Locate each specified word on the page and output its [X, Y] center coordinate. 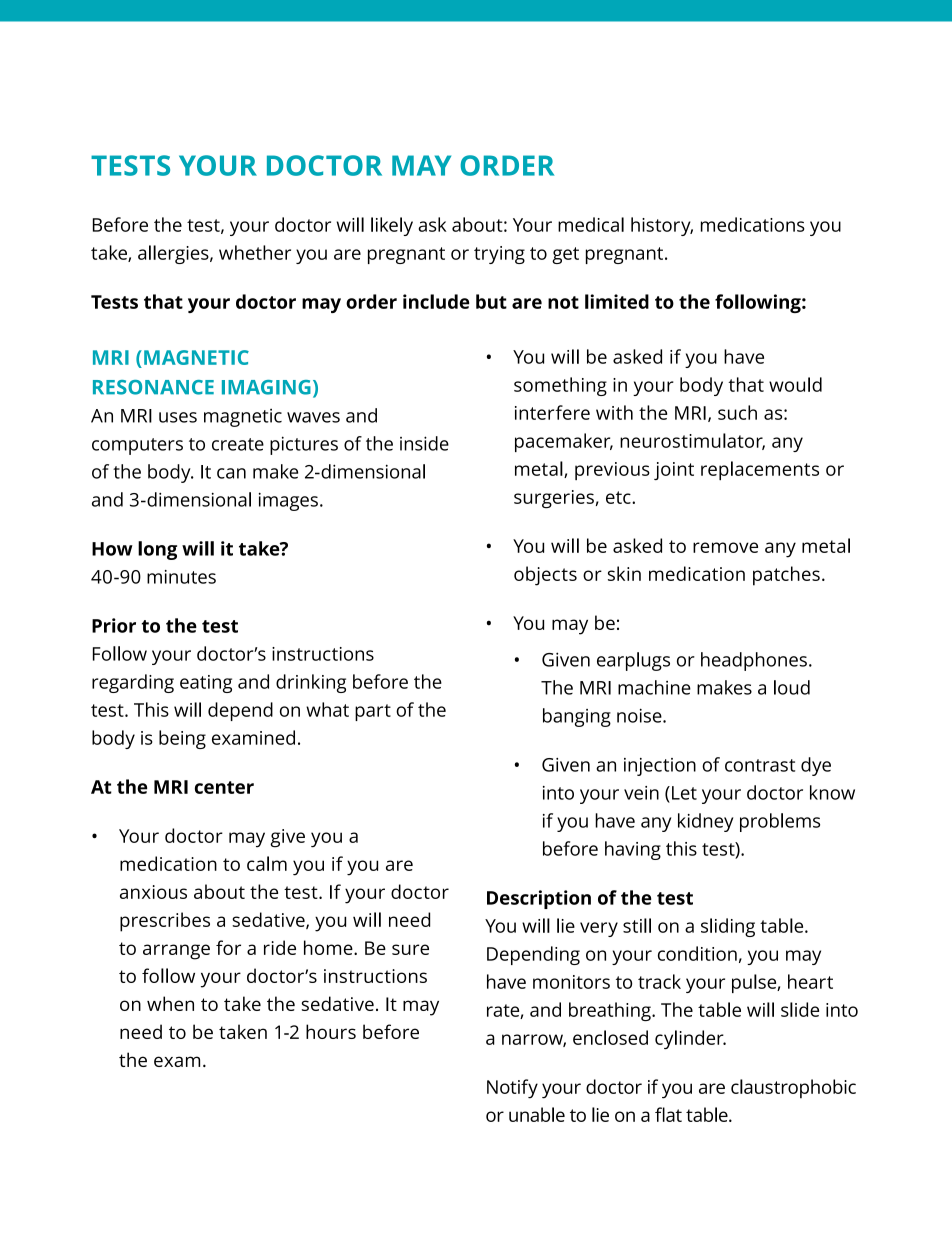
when [170, 1003]
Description [539, 899]
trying [499, 255]
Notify [512, 1089]
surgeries [554, 499]
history [662, 226]
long [157, 550]
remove [725, 547]
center [224, 787]
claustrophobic [793, 1089]
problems [780, 822]
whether [255, 252]
